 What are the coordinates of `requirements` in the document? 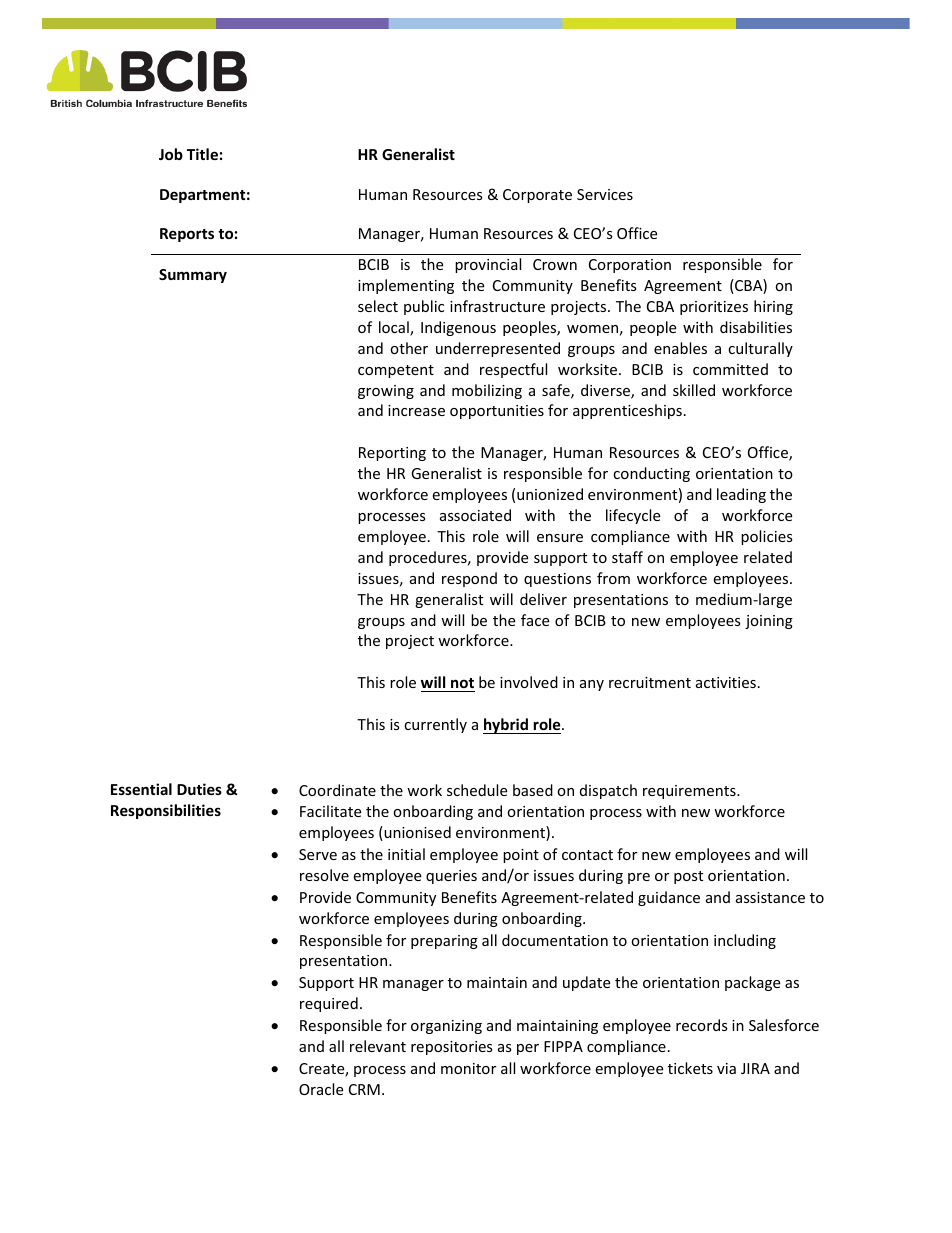 It's located at (690, 792).
